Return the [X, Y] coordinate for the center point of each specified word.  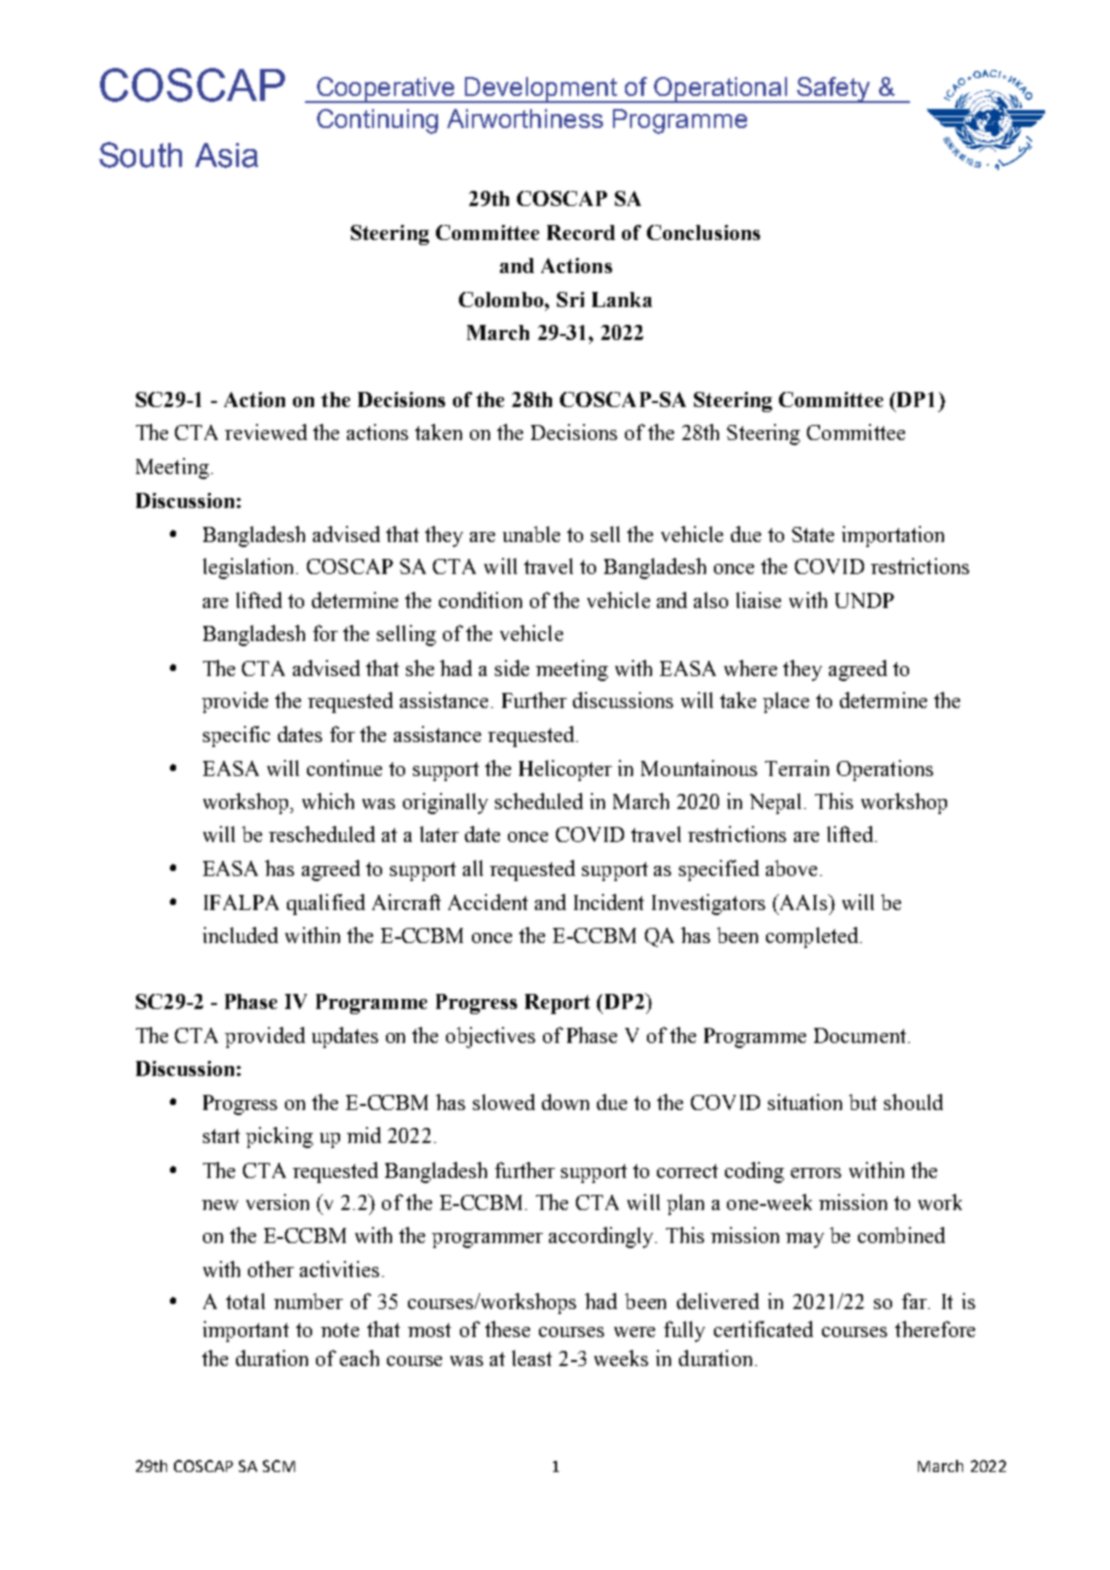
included [240, 935]
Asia [226, 155]
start [221, 1136]
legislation [250, 568]
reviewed [266, 432]
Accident [488, 902]
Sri [570, 299]
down [565, 1102]
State [813, 534]
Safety [833, 90]
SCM [279, 1466]
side [512, 668]
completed [813, 937]
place [786, 702]
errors [816, 1173]
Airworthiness [525, 118]
